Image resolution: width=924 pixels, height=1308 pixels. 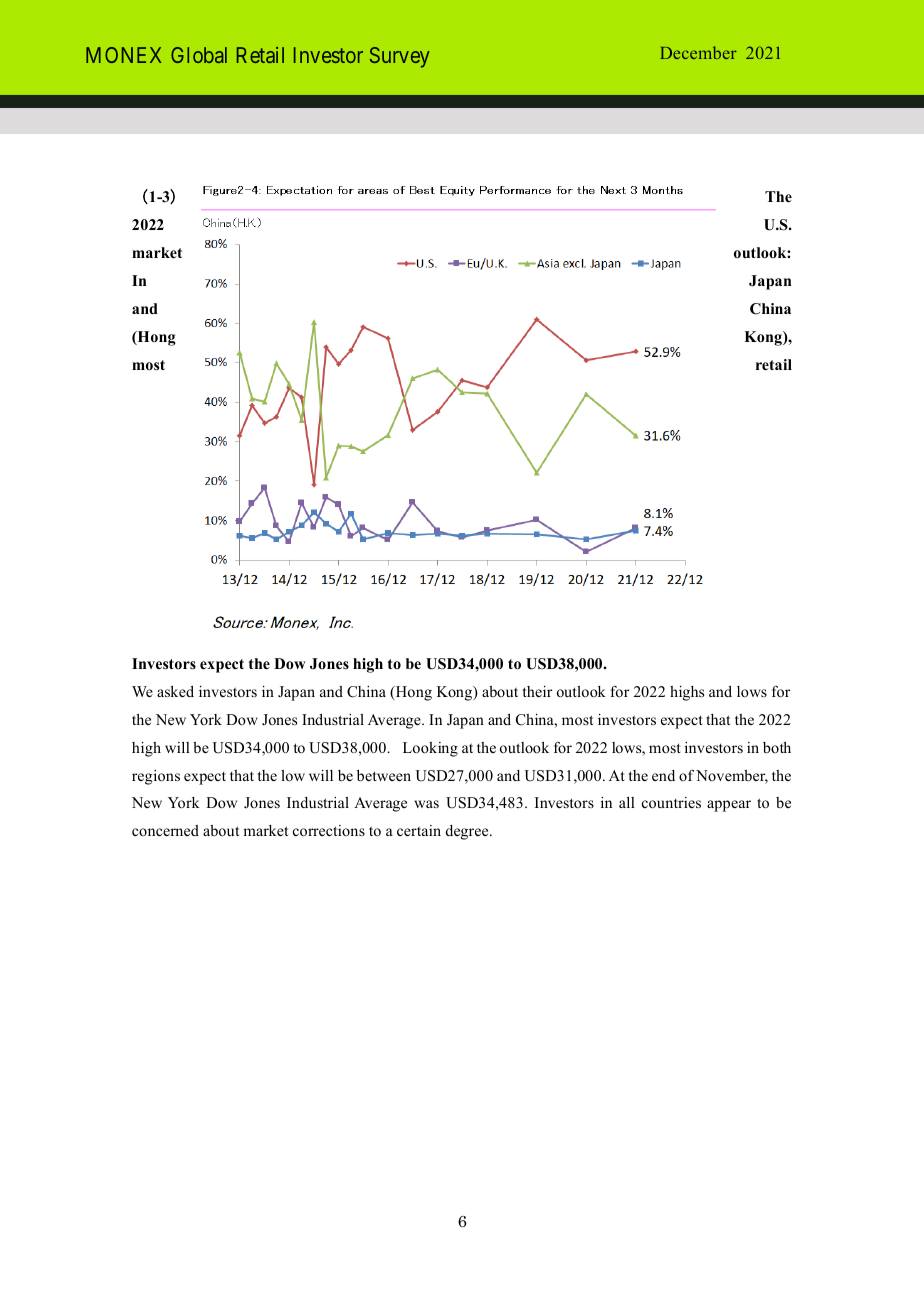 I want to click on their, so click(x=537, y=691).
